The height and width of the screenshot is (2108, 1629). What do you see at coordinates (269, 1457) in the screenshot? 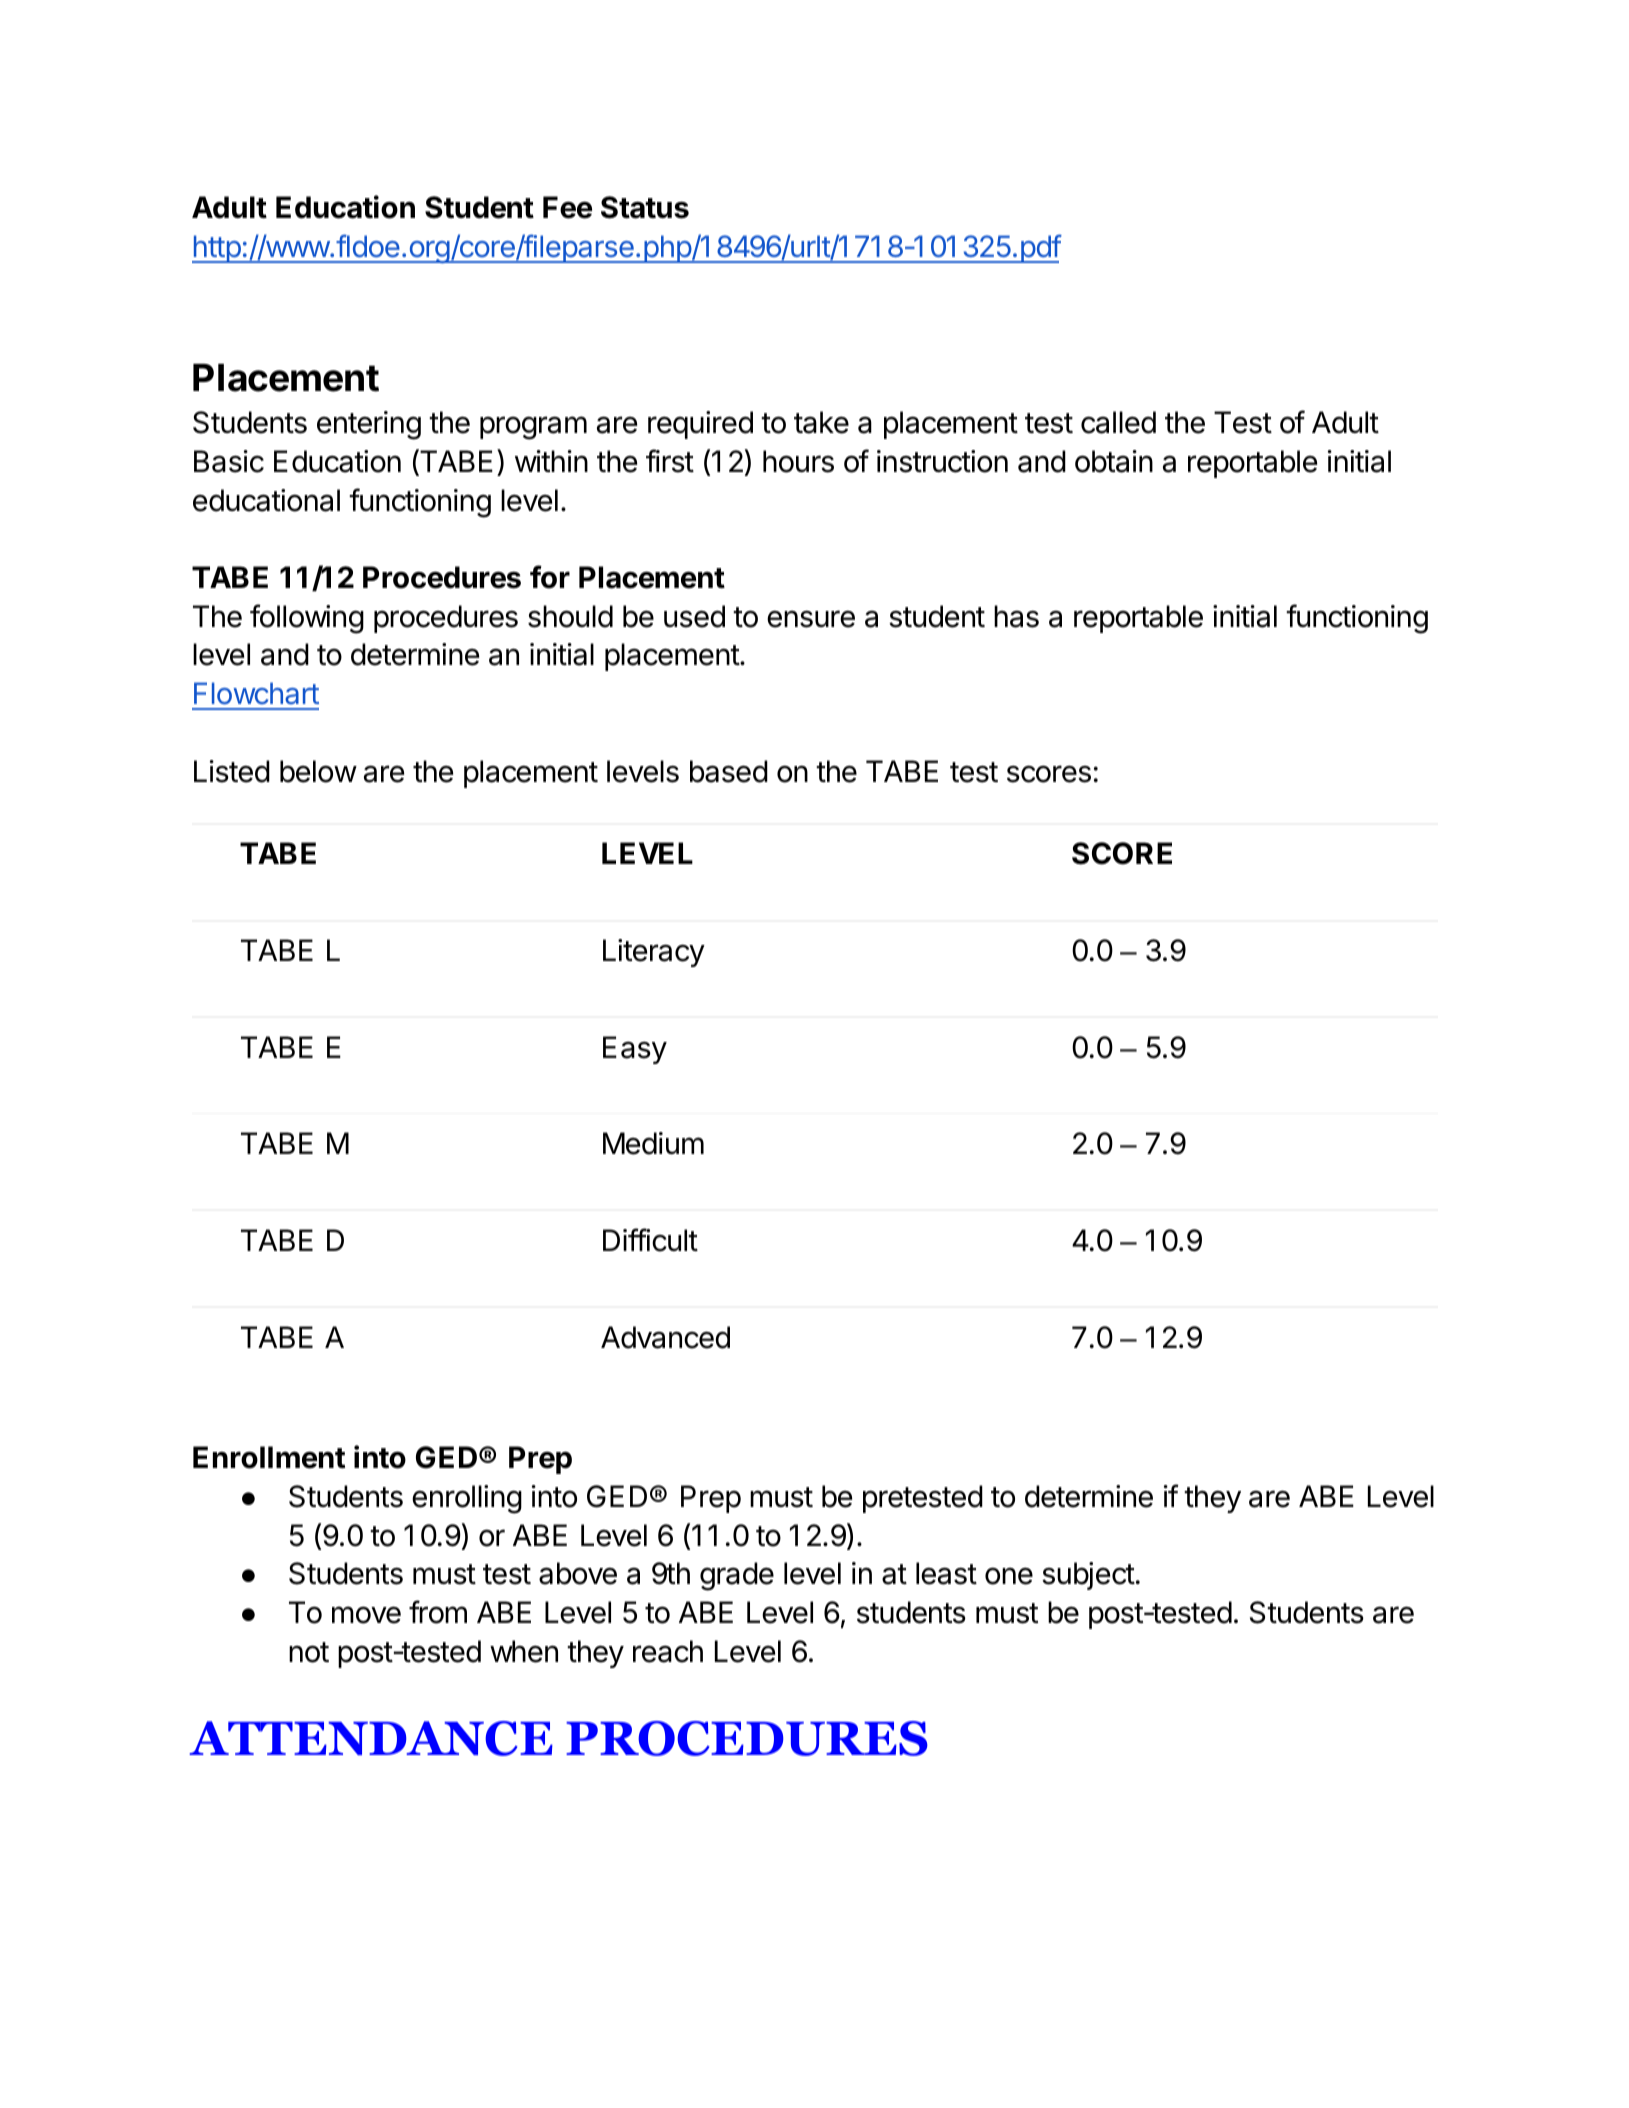
I see `Enrollment` at bounding box center [269, 1457].
